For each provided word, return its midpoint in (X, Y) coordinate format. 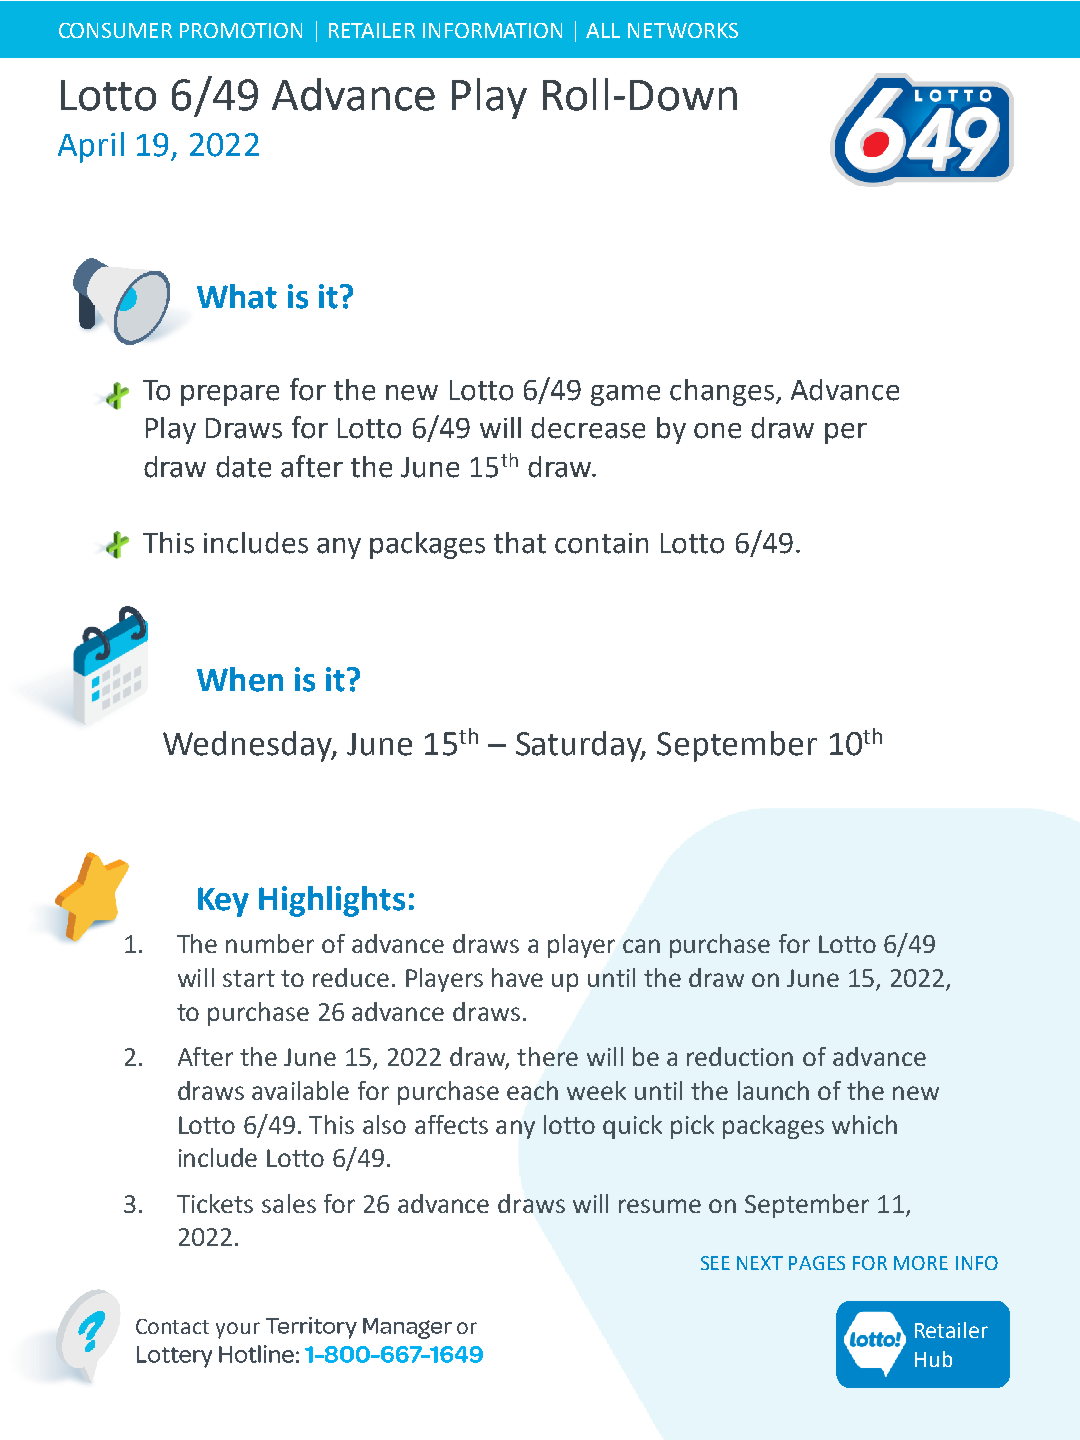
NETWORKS (683, 30)
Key (223, 902)
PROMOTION (241, 30)
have (517, 977)
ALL (603, 30)
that (520, 543)
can (641, 946)
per (846, 433)
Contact (172, 1326)
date (243, 467)
